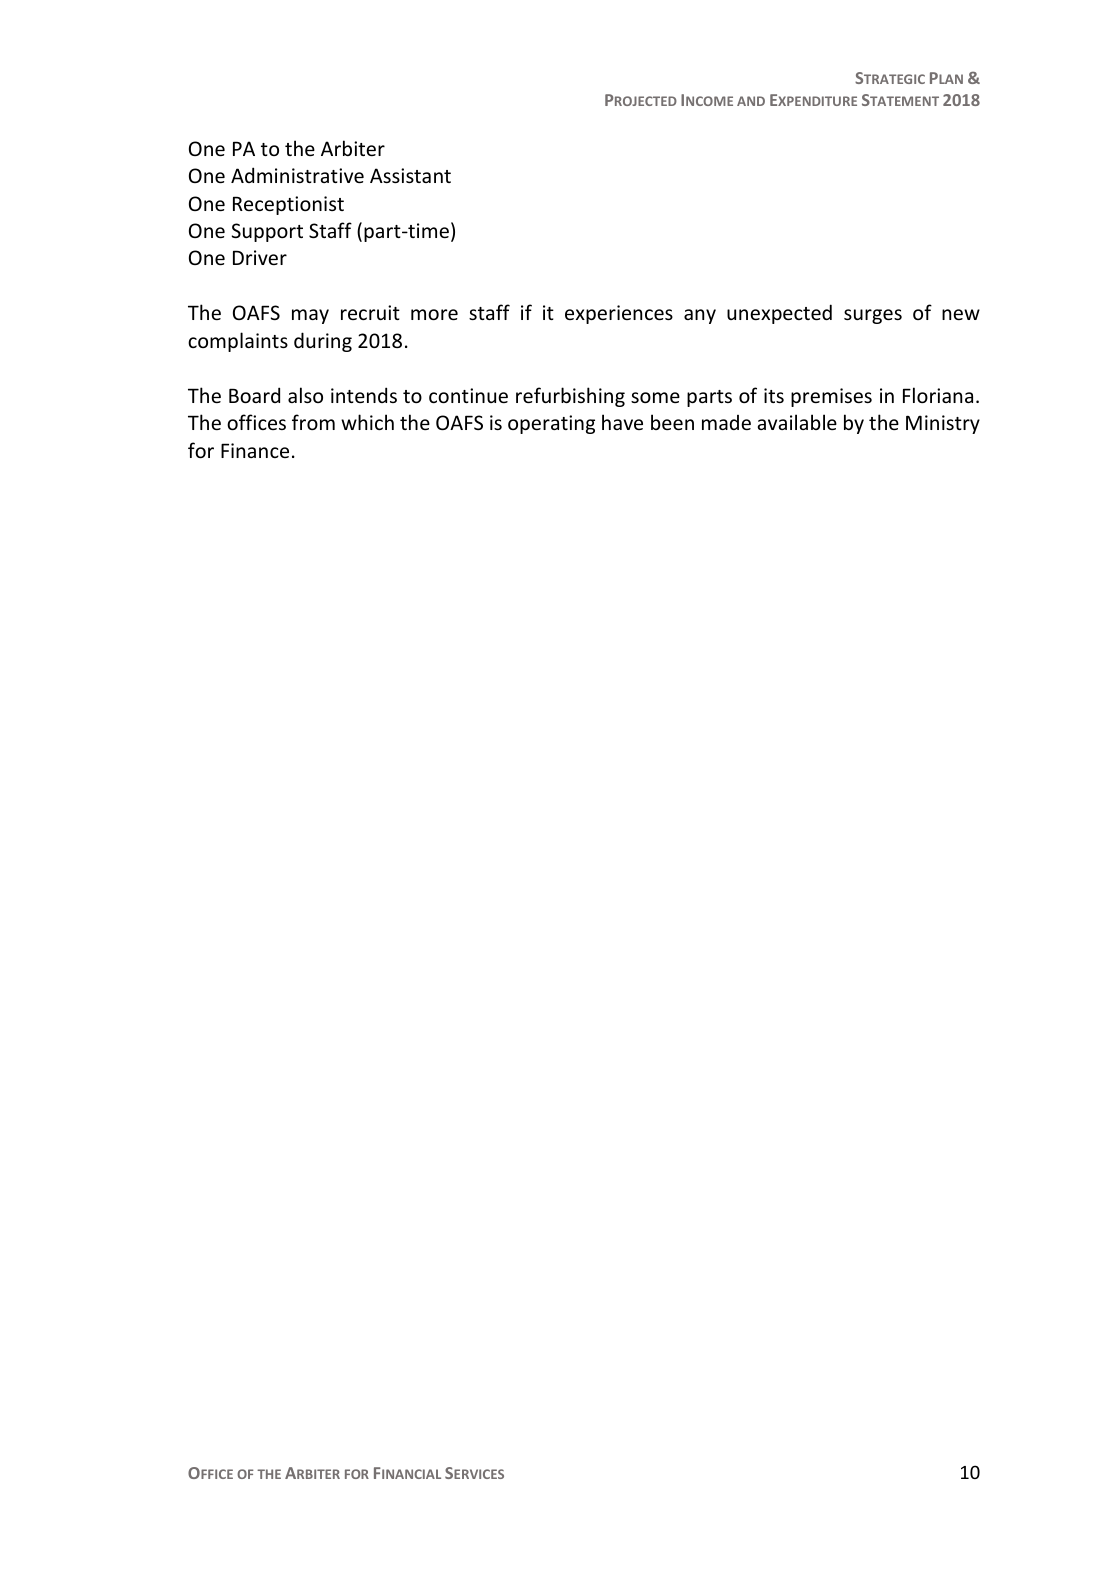 The image size is (1115, 1577). What do you see at coordinates (323, 342) in the screenshot?
I see `during` at bounding box center [323, 342].
